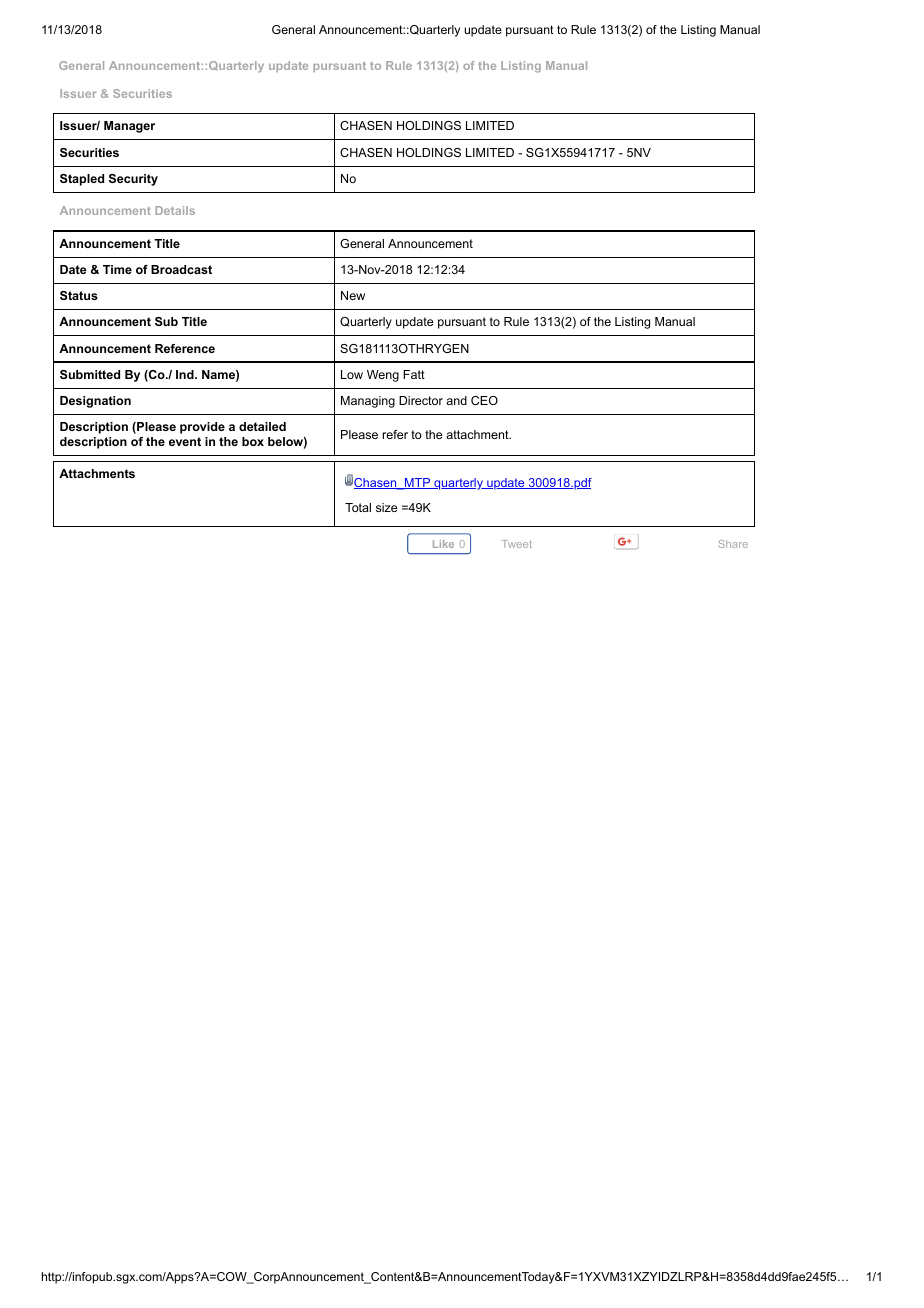  I want to click on New, so click(353, 295).
